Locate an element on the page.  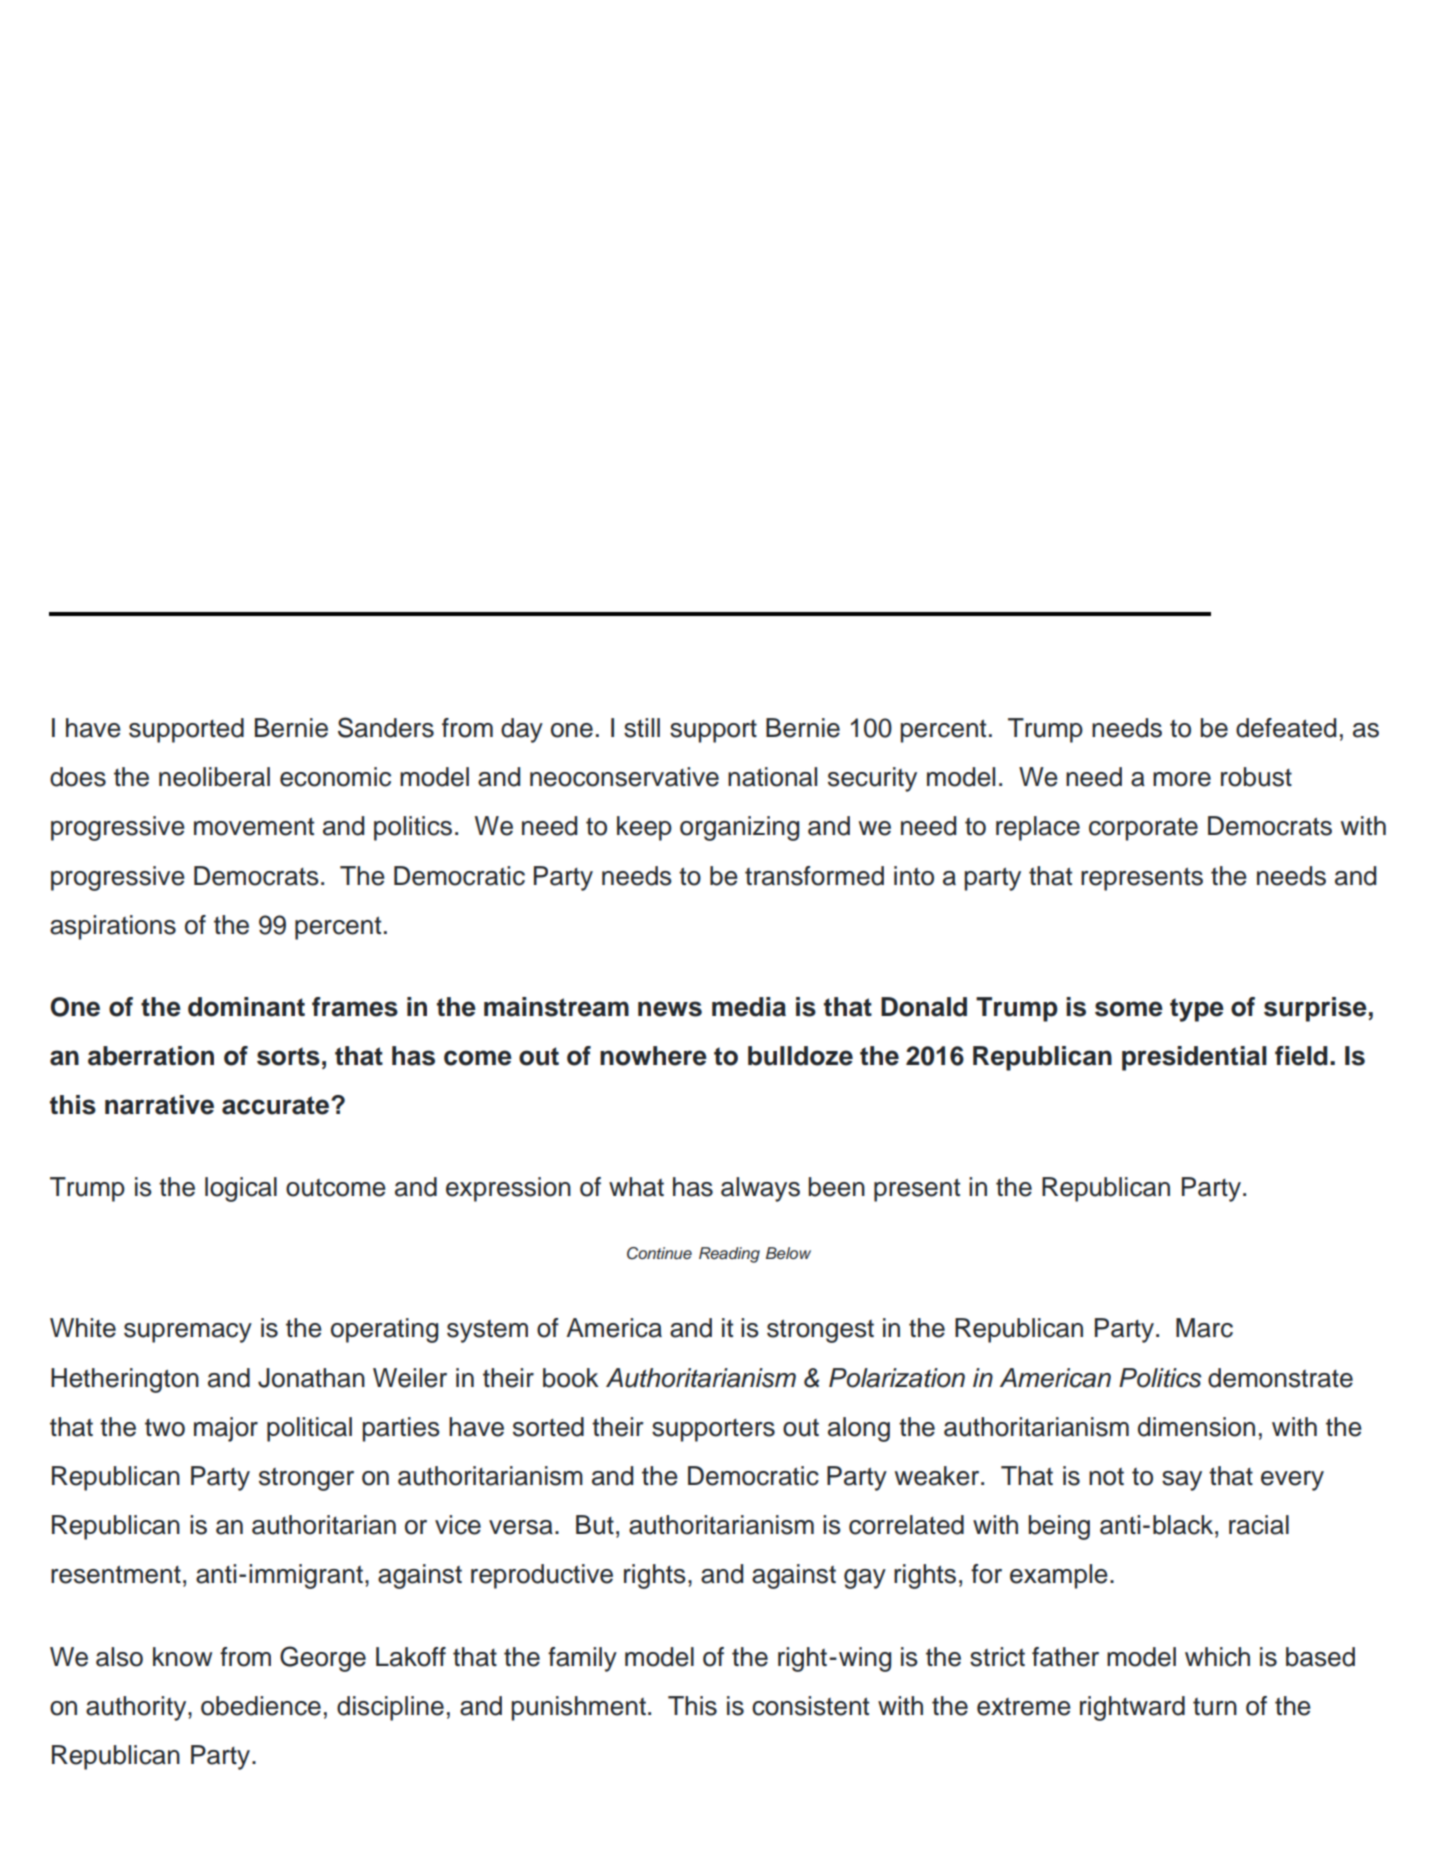
Marc is located at coordinates (1204, 1328).
